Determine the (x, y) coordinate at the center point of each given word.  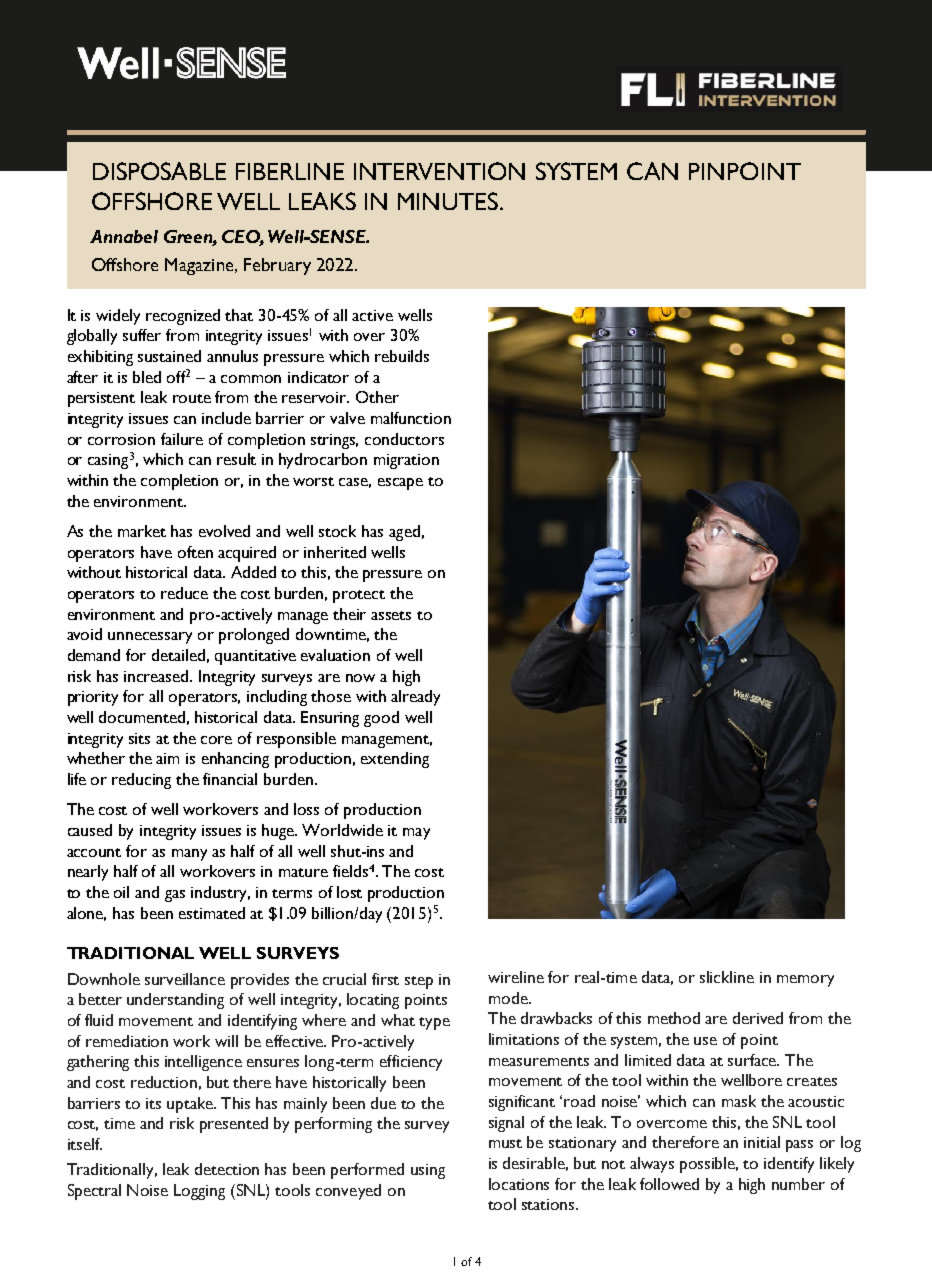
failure (182, 439)
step (419, 982)
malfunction (411, 418)
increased (157, 676)
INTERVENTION (439, 171)
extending (395, 760)
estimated (212, 913)
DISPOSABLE (159, 171)
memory (805, 981)
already (415, 698)
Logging (199, 1192)
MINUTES (448, 201)
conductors (404, 439)
